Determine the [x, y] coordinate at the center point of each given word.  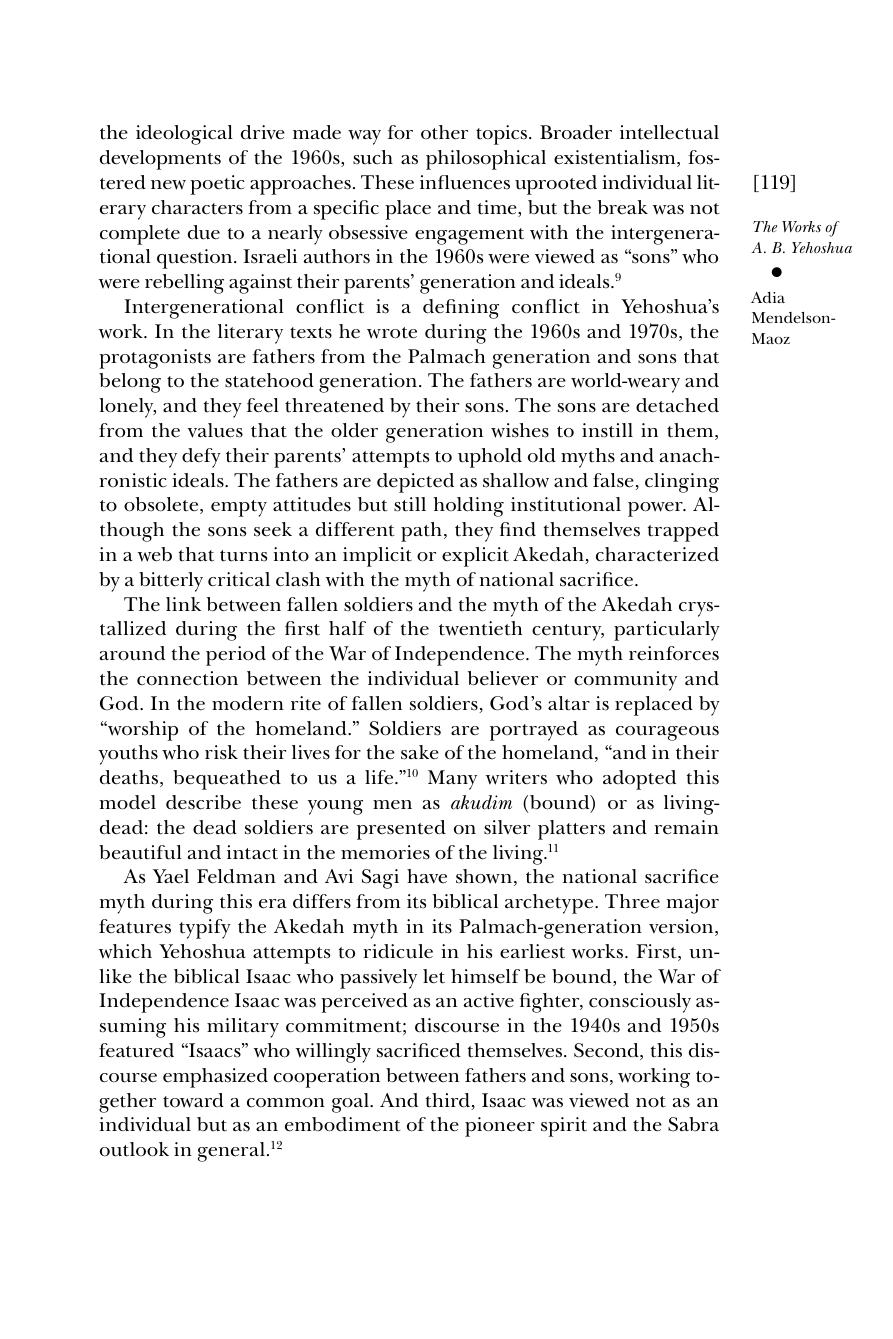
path [421, 532]
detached [677, 405]
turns [243, 556]
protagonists [155, 359]
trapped [683, 532]
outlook [134, 1149]
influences [465, 182]
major [693, 904]
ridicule [398, 951]
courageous [667, 733]
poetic [217, 185]
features [135, 926]
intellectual [669, 132]
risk [221, 752]
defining [461, 309]
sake [420, 752]
